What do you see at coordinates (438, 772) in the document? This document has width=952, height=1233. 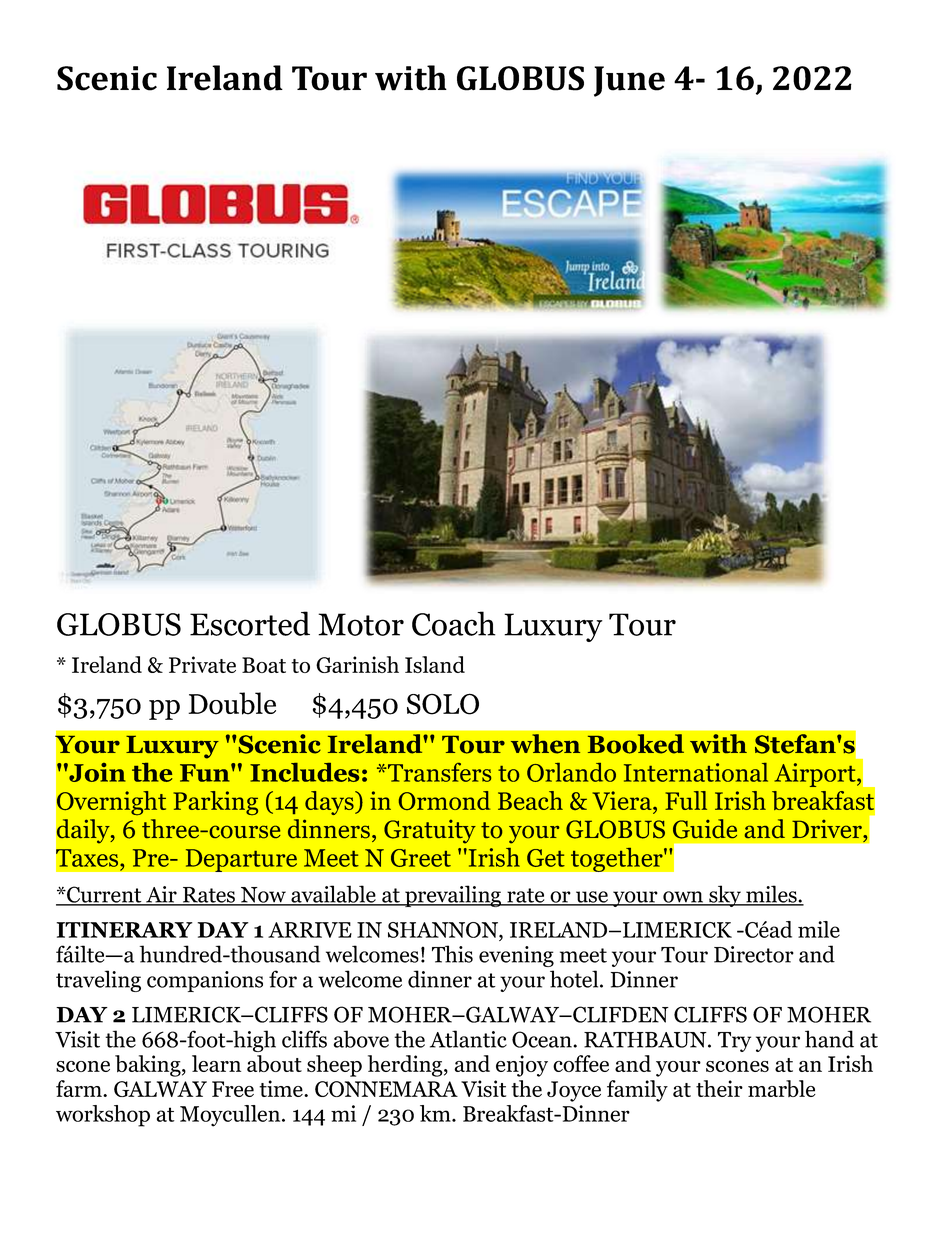 I see `Transfers` at bounding box center [438, 772].
